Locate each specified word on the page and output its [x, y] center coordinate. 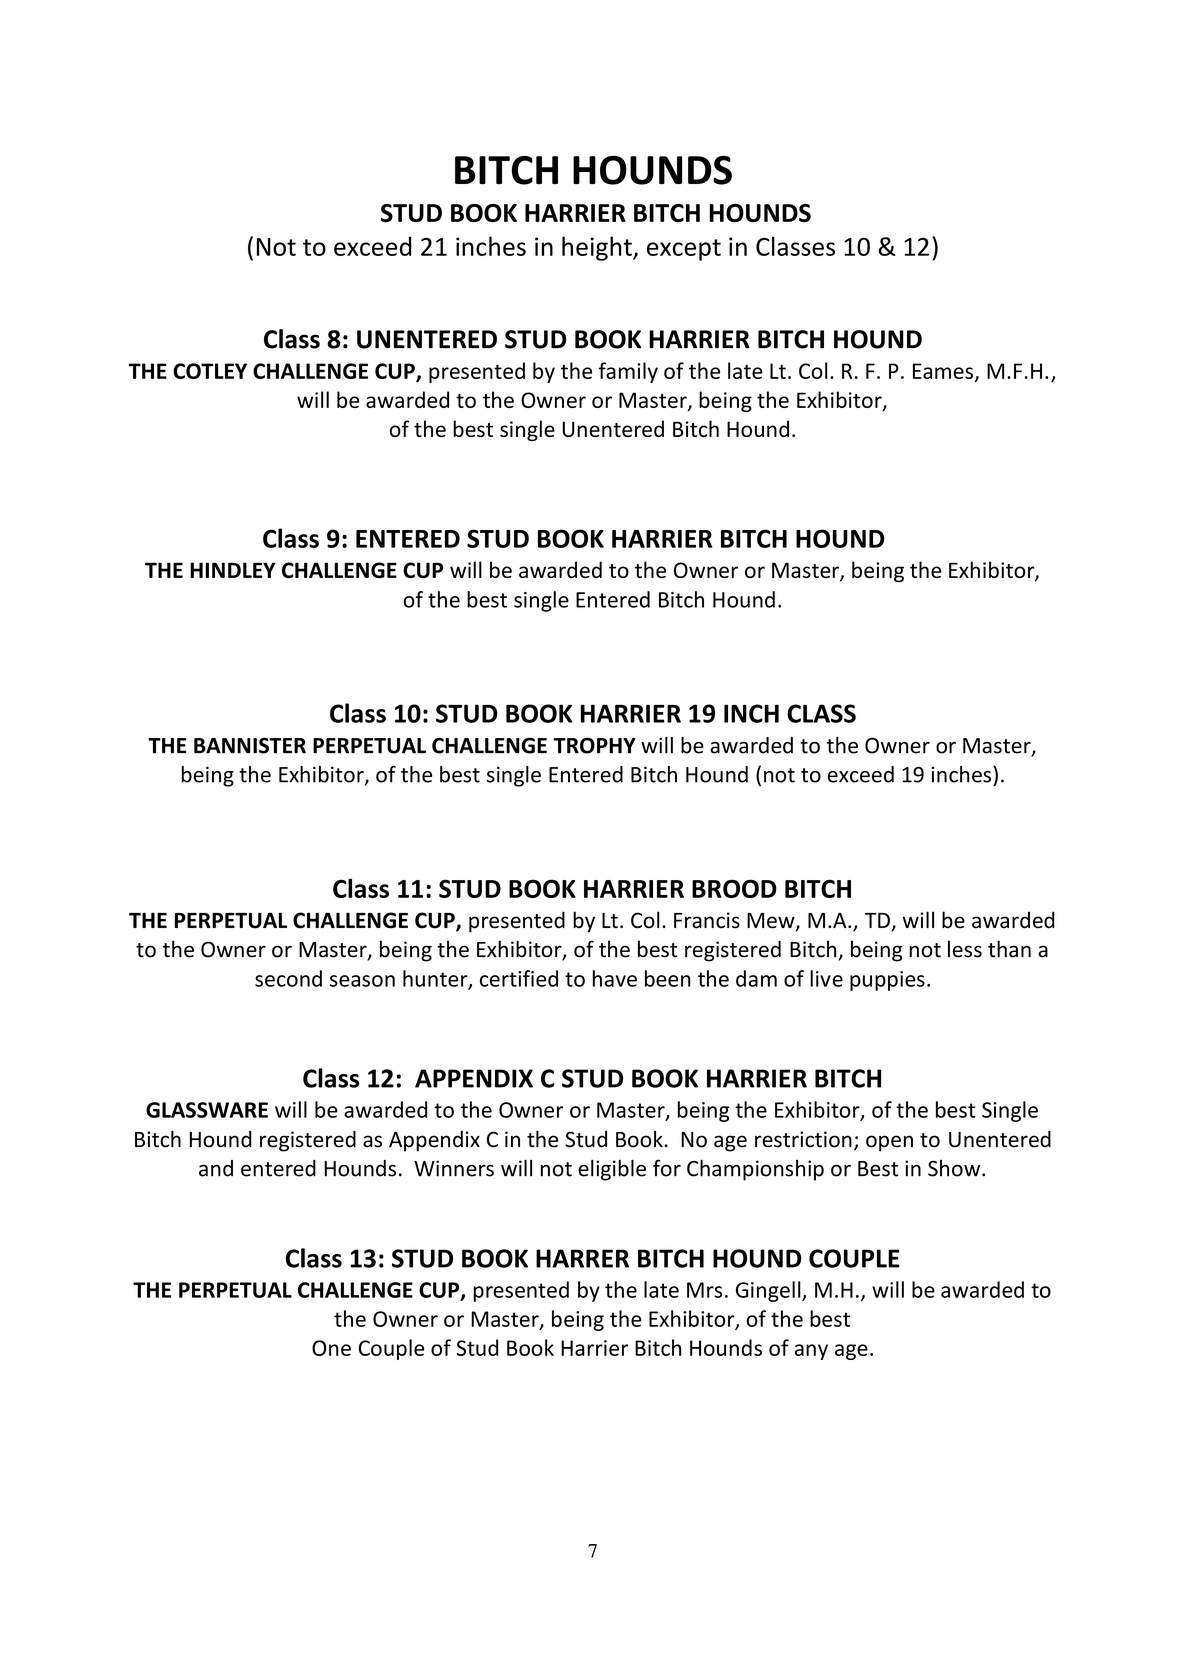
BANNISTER [250, 745]
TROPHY [594, 745]
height [598, 248]
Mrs [704, 1290]
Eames [943, 371]
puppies [887, 981]
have [615, 978]
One [331, 1348]
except [684, 250]
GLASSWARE [207, 1110]
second [288, 978]
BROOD [734, 888]
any [811, 1352]
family [628, 372]
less [965, 949]
